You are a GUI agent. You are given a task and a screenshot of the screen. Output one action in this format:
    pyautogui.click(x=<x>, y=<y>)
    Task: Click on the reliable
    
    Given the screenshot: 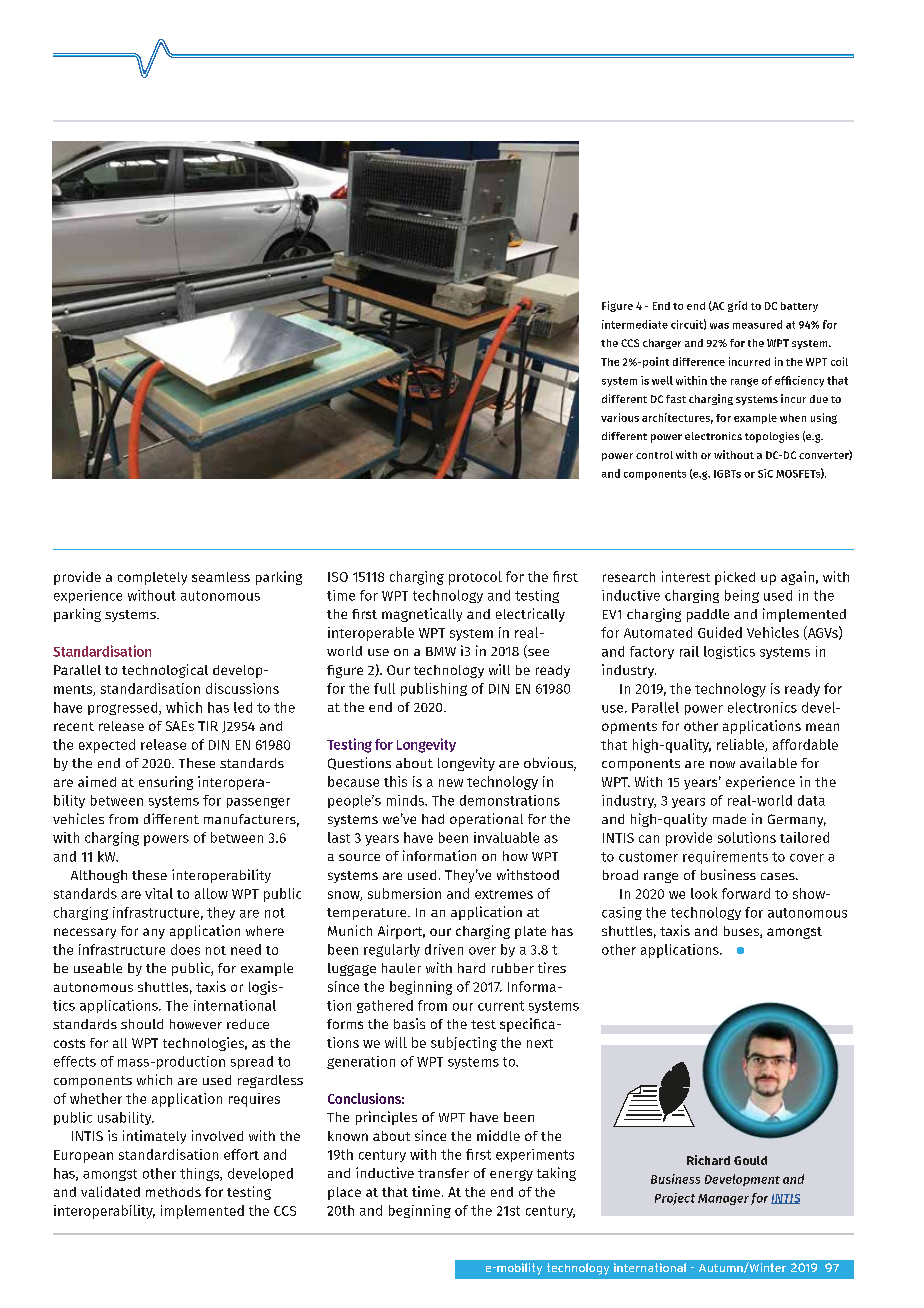 What is the action you would take?
    pyautogui.click(x=741, y=745)
